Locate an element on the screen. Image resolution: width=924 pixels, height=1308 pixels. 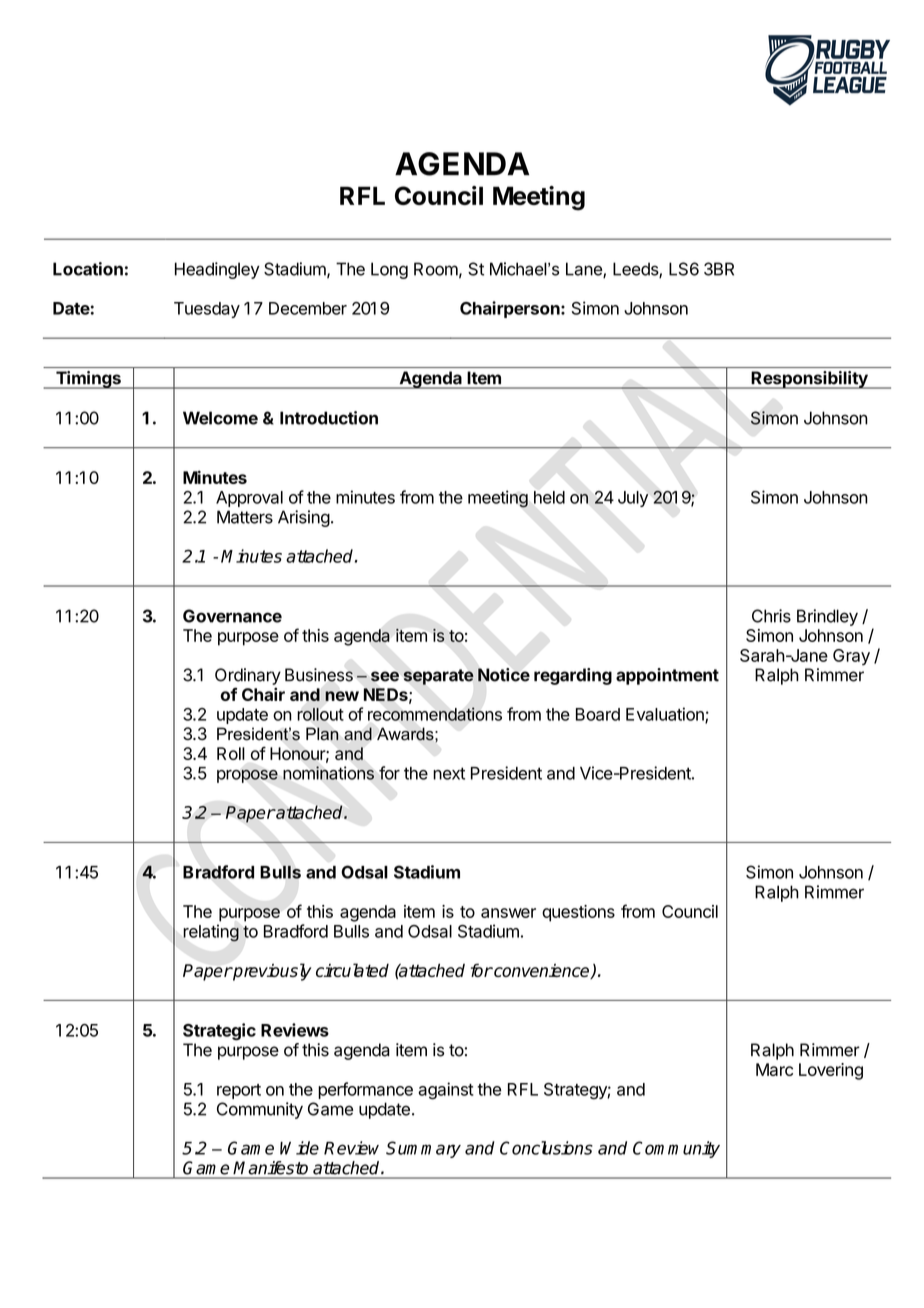
Evaluation is located at coordinates (666, 715).
